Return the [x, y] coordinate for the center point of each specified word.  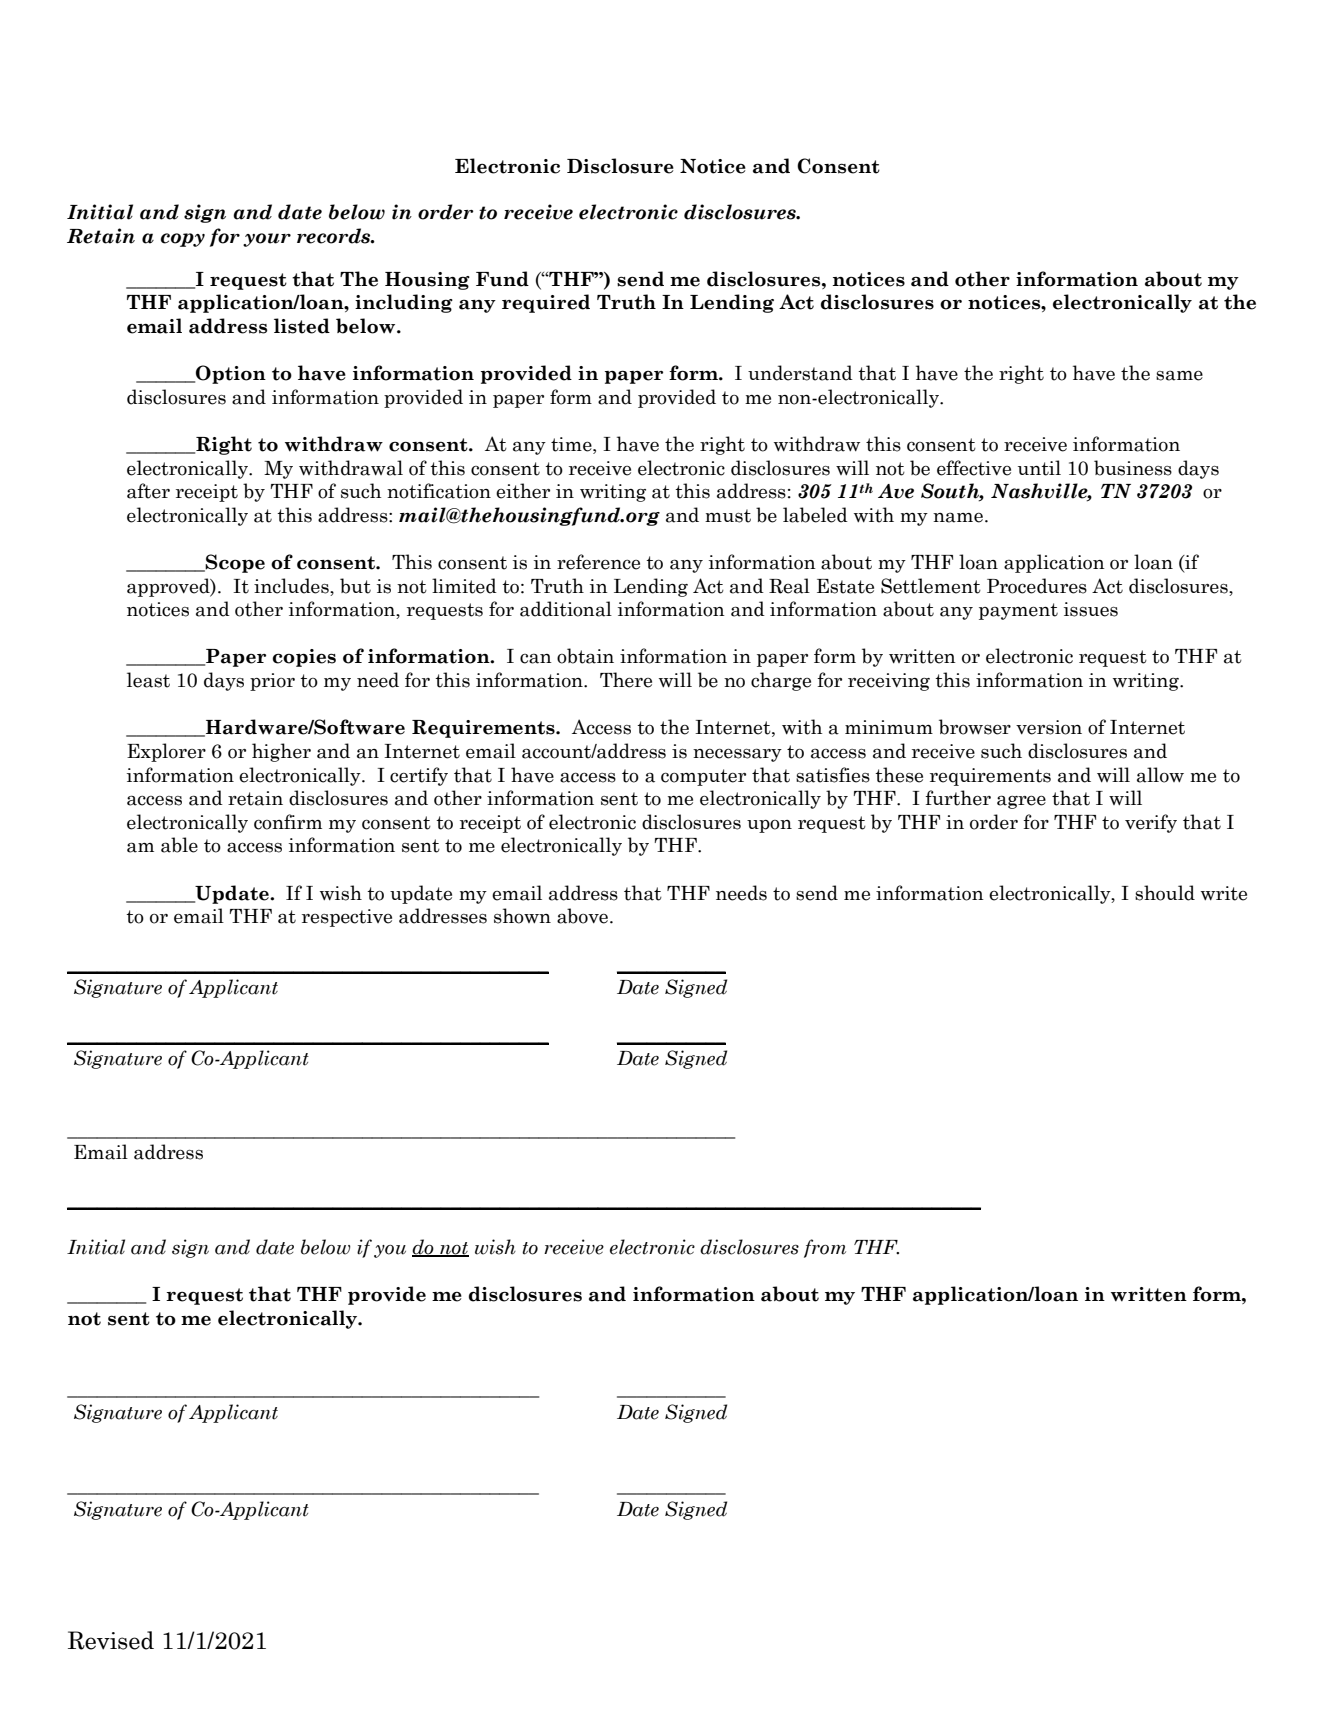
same [1179, 375]
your [267, 240]
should [1165, 893]
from [825, 1248]
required [546, 303]
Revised [111, 1640]
